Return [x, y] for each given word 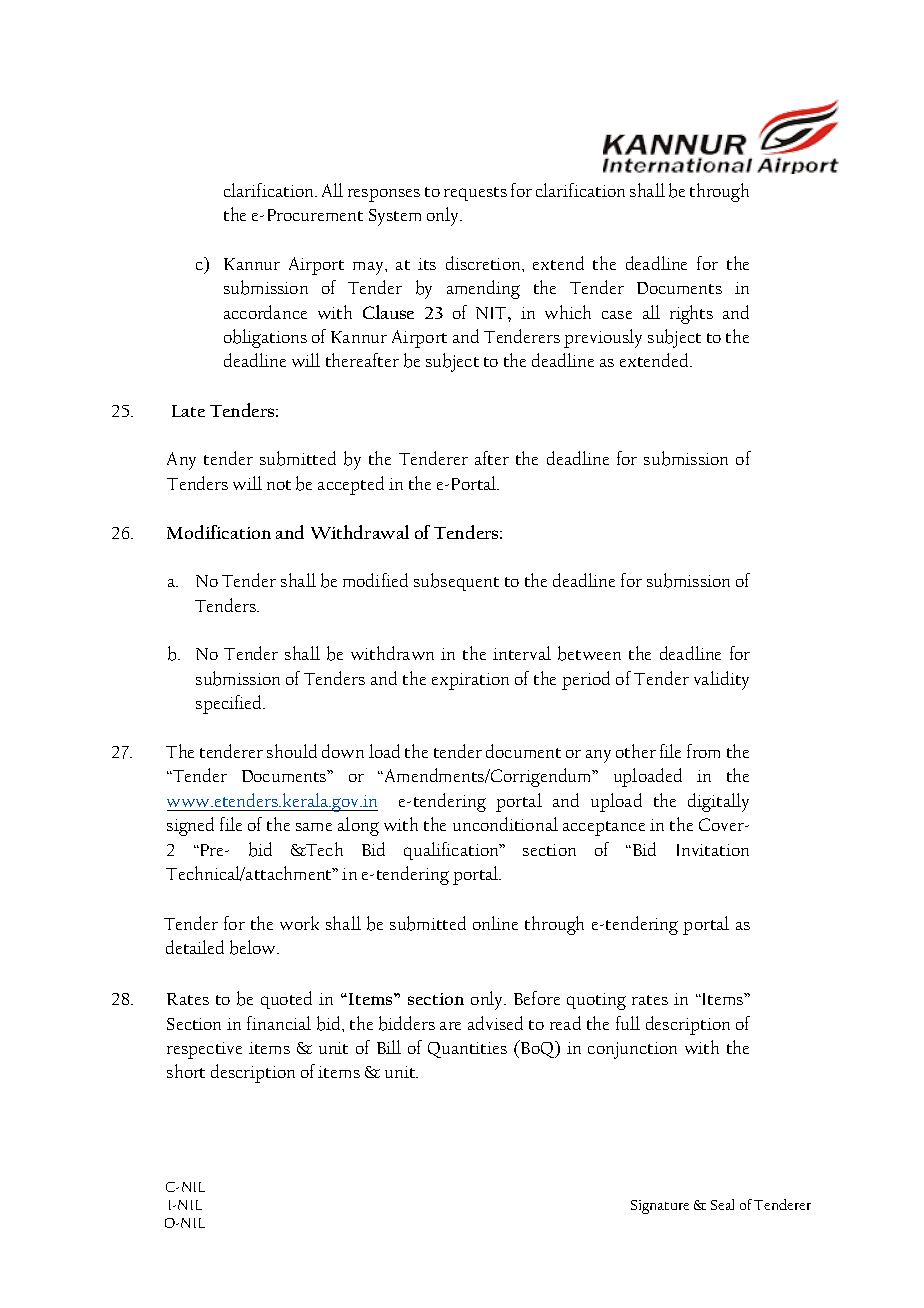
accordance [265, 312]
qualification [452, 851]
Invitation [713, 850]
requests [475, 194]
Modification [219, 532]
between [589, 653]
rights [691, 314]
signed [190, 826]
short [186, 1071]
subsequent [456, 582]
